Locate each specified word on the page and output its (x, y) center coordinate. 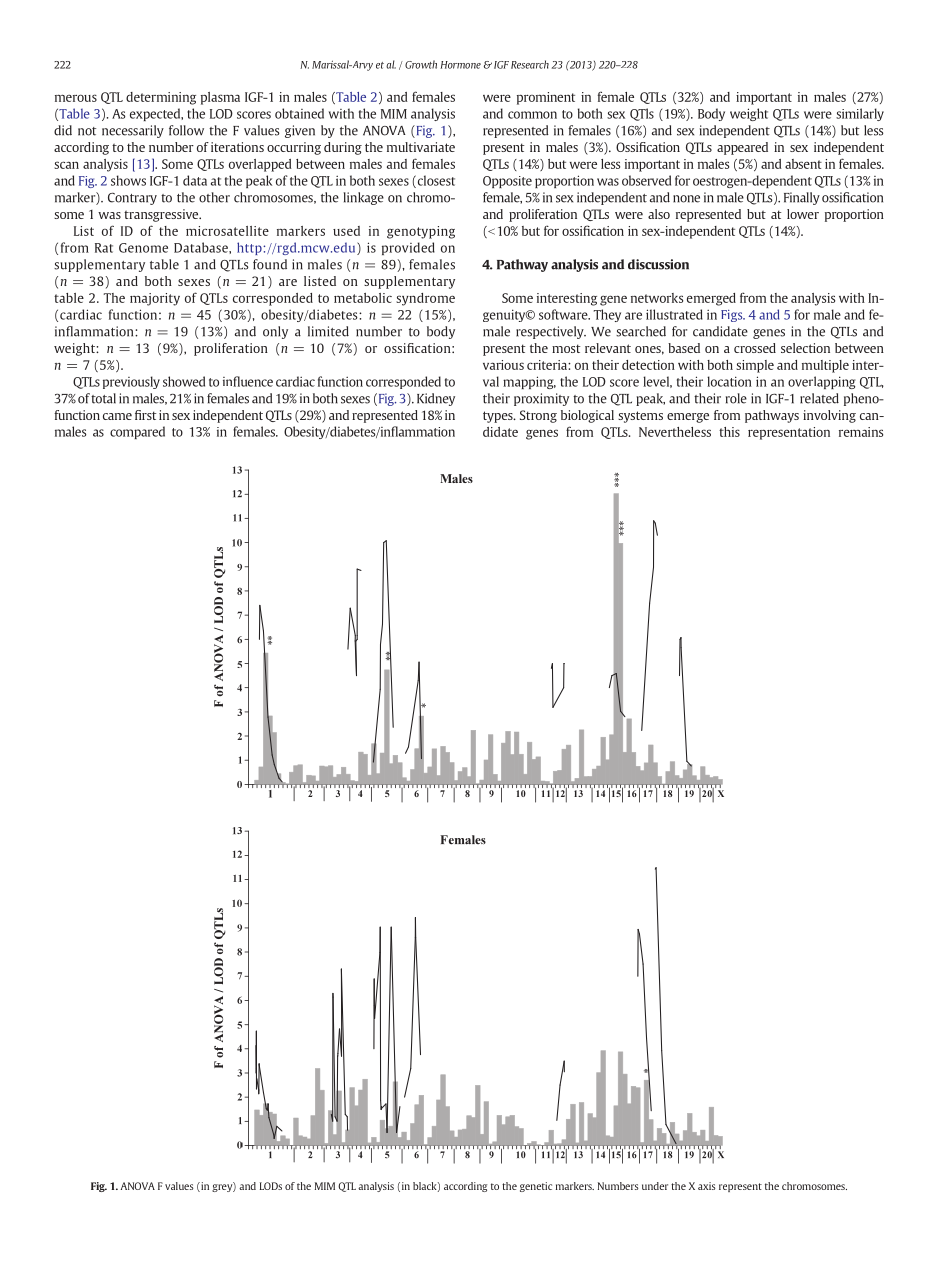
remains (861, 432)
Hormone (460, 65)
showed (184, 381)
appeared (742, 148)
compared (137, 432)
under (655, 1186)
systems (640, 417)
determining (161, 98)
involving (829, 416)
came (117, 416)
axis (707, 1186)
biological (587, 416)
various (503, 365)
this (729, 432)
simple (755, 366)
